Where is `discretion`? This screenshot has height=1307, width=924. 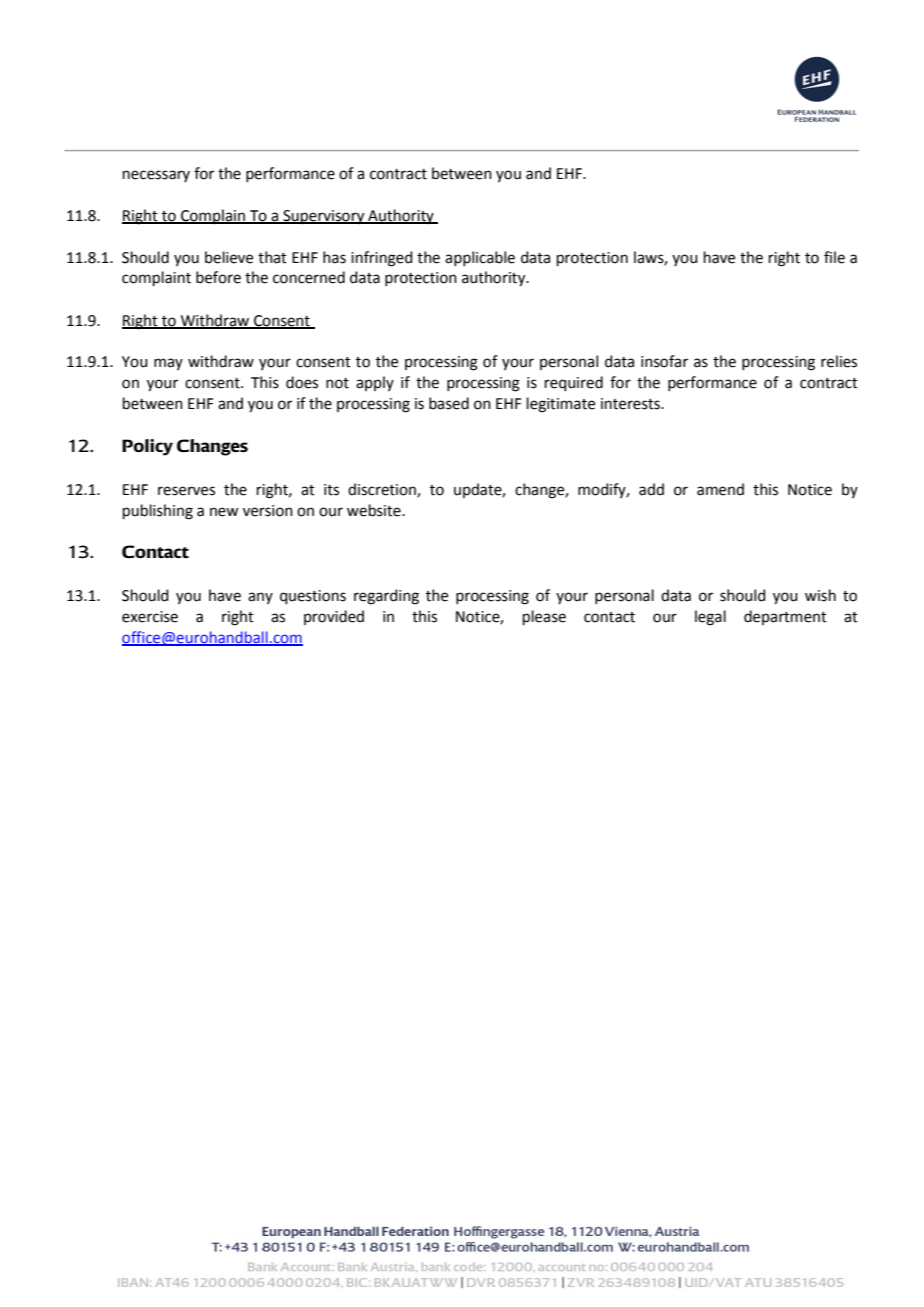 discretion is located at coordinates (383, 490).
